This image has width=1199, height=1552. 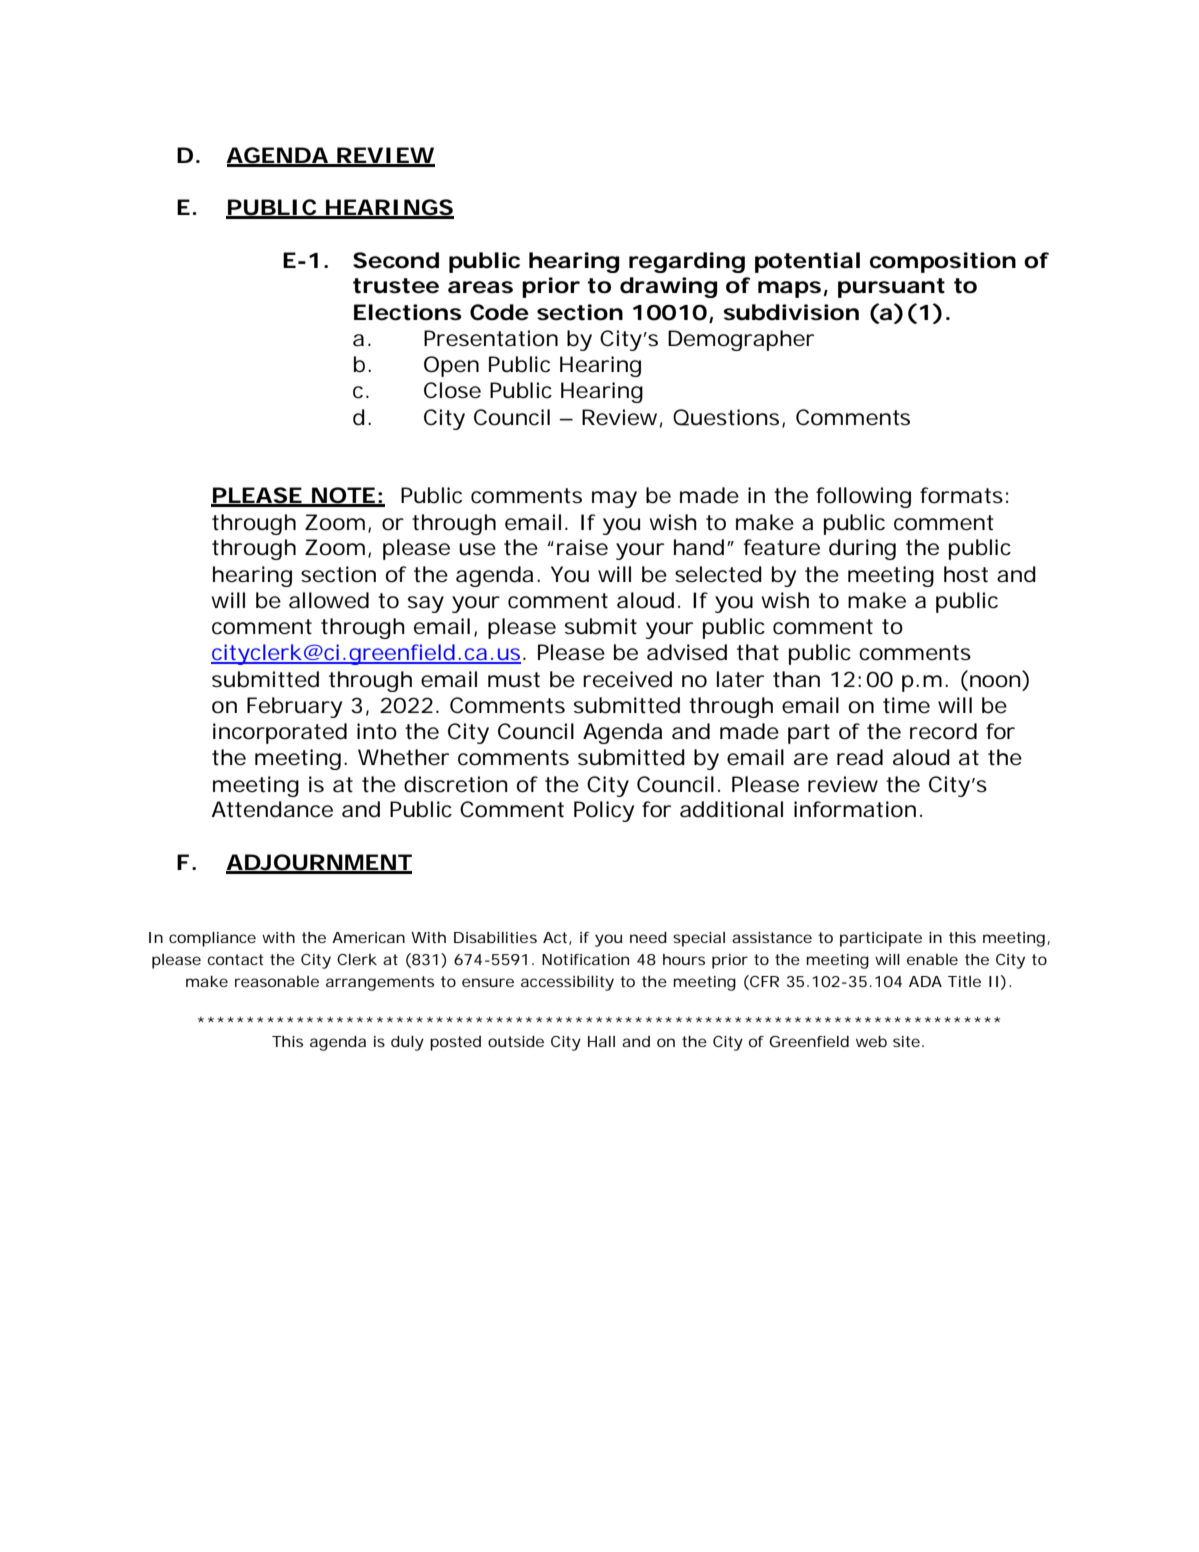 I want to click on Attendance, so click(x=272, y=809).
